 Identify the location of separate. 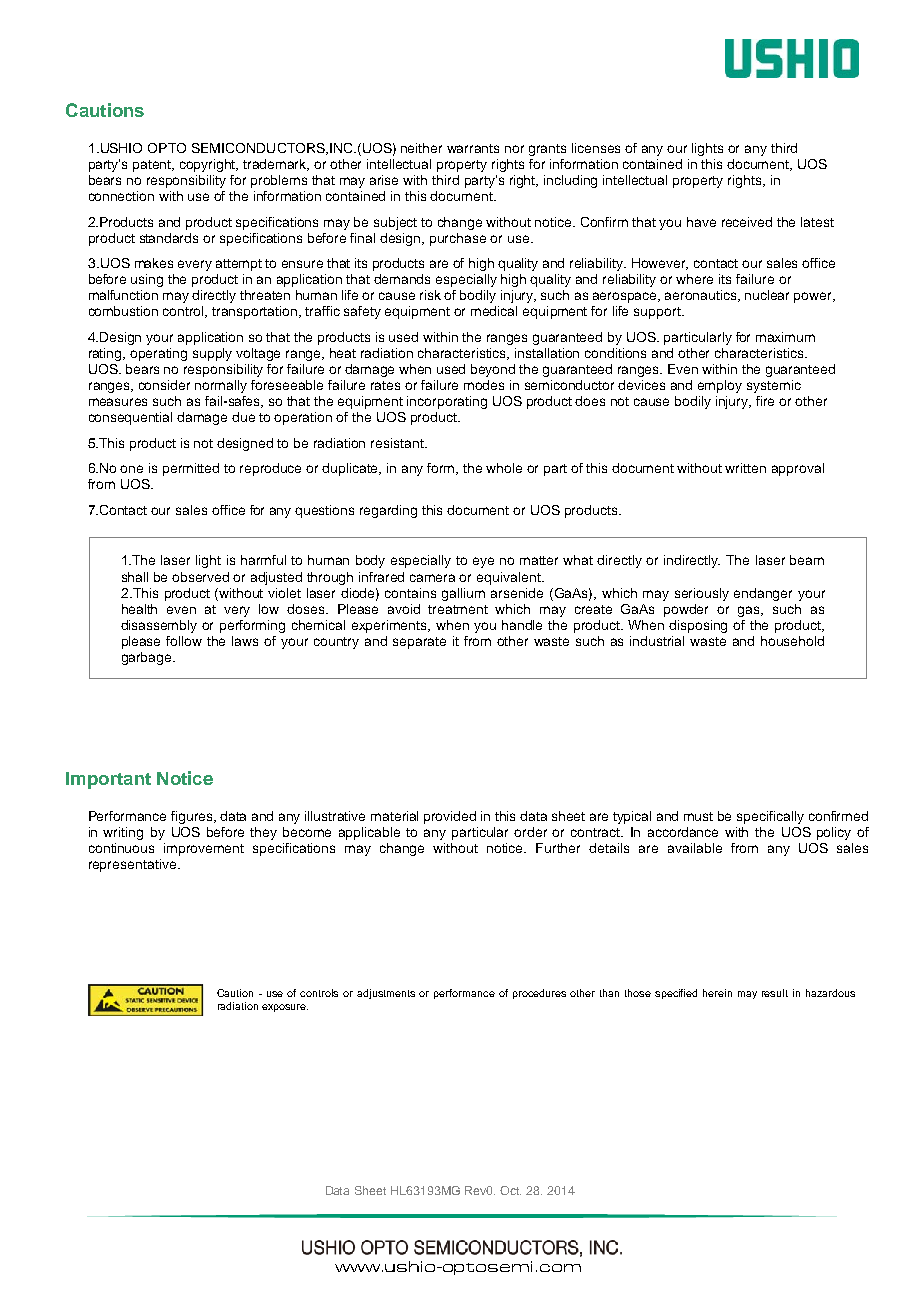
(419, 643).
